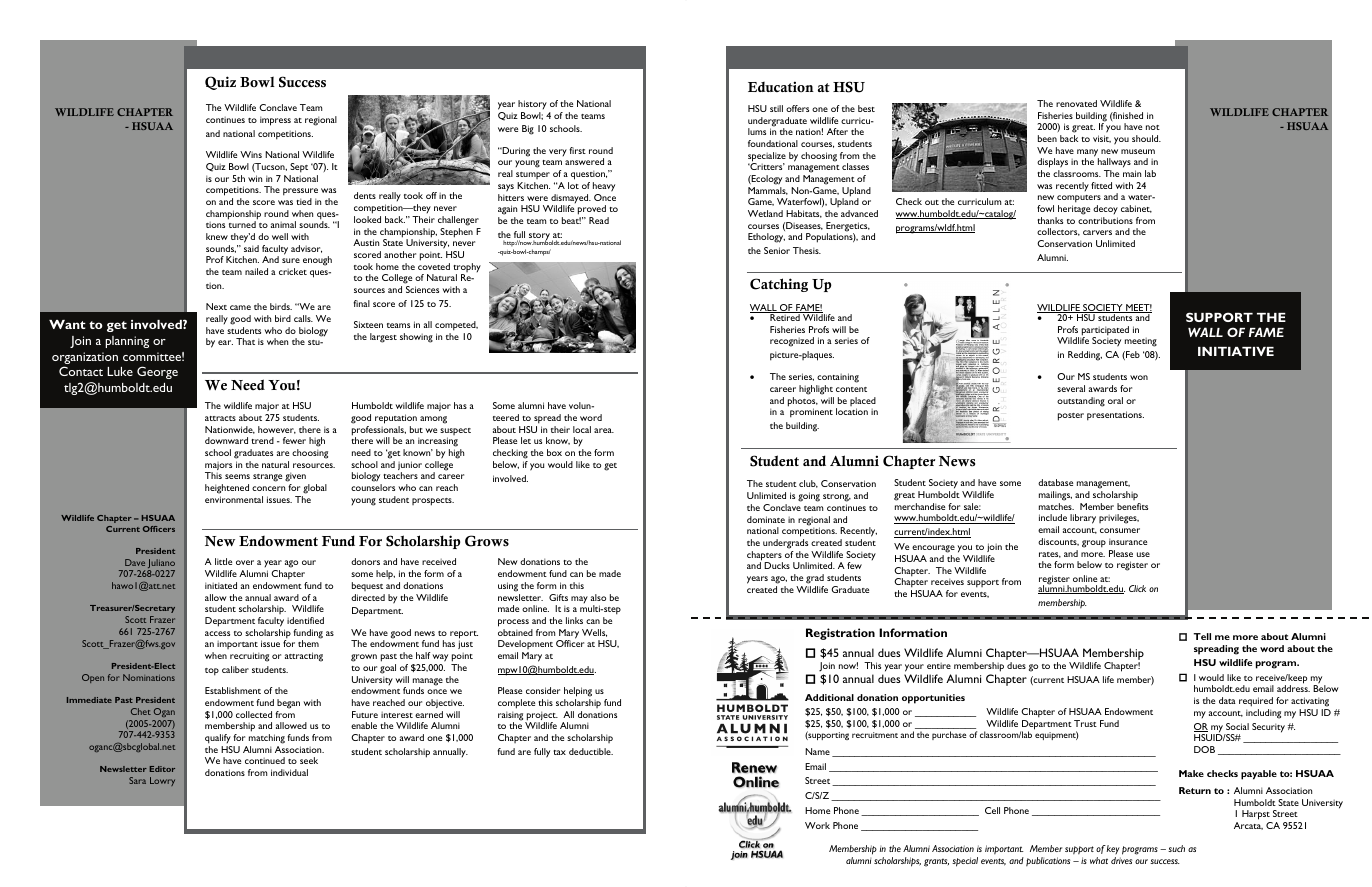 Image resolution: width=1372 pixels, height=887 pixels. I want to click on benefits, so click(1132, 506).
